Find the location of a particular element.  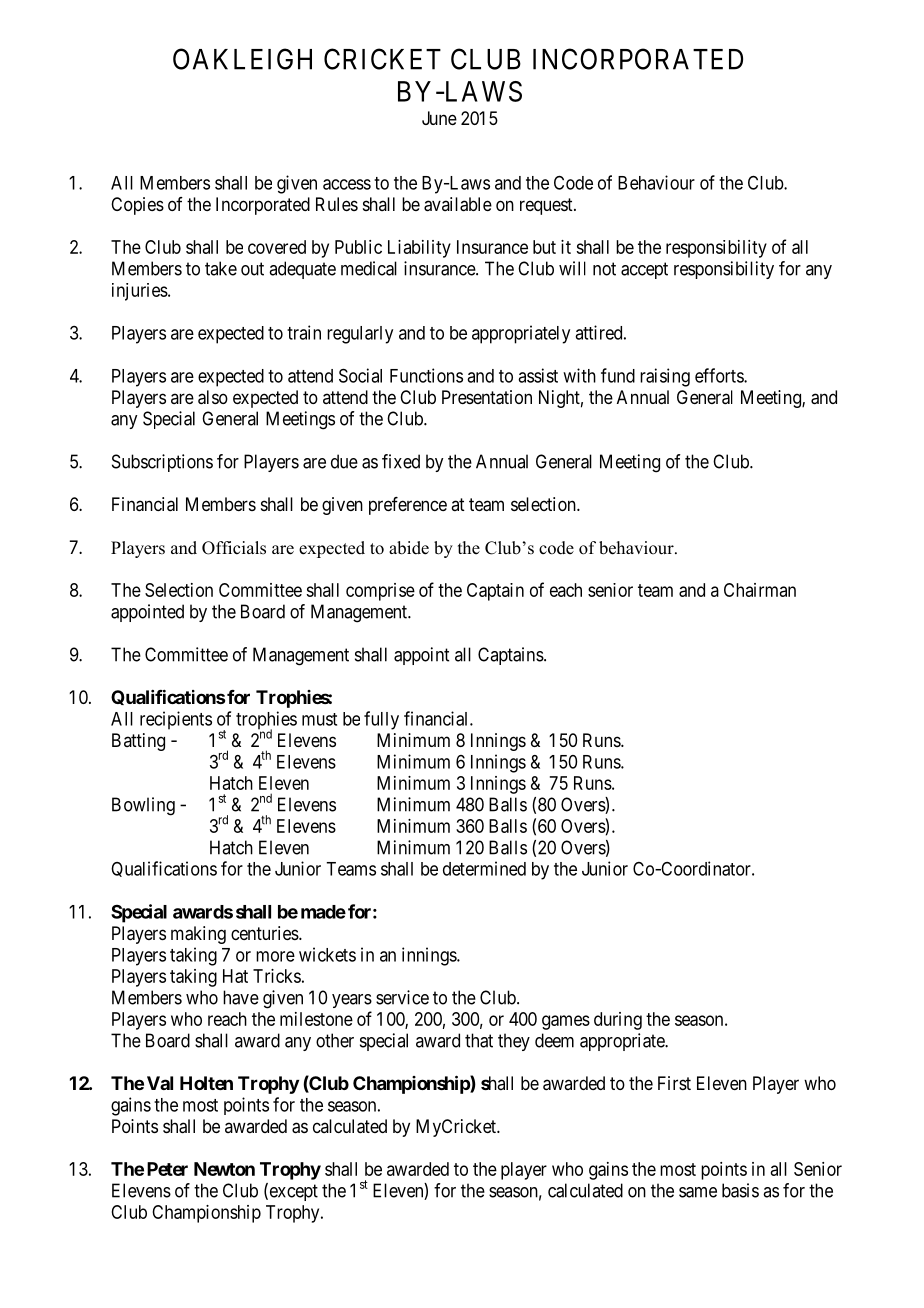

during is located at coordinates (618, 1021).
